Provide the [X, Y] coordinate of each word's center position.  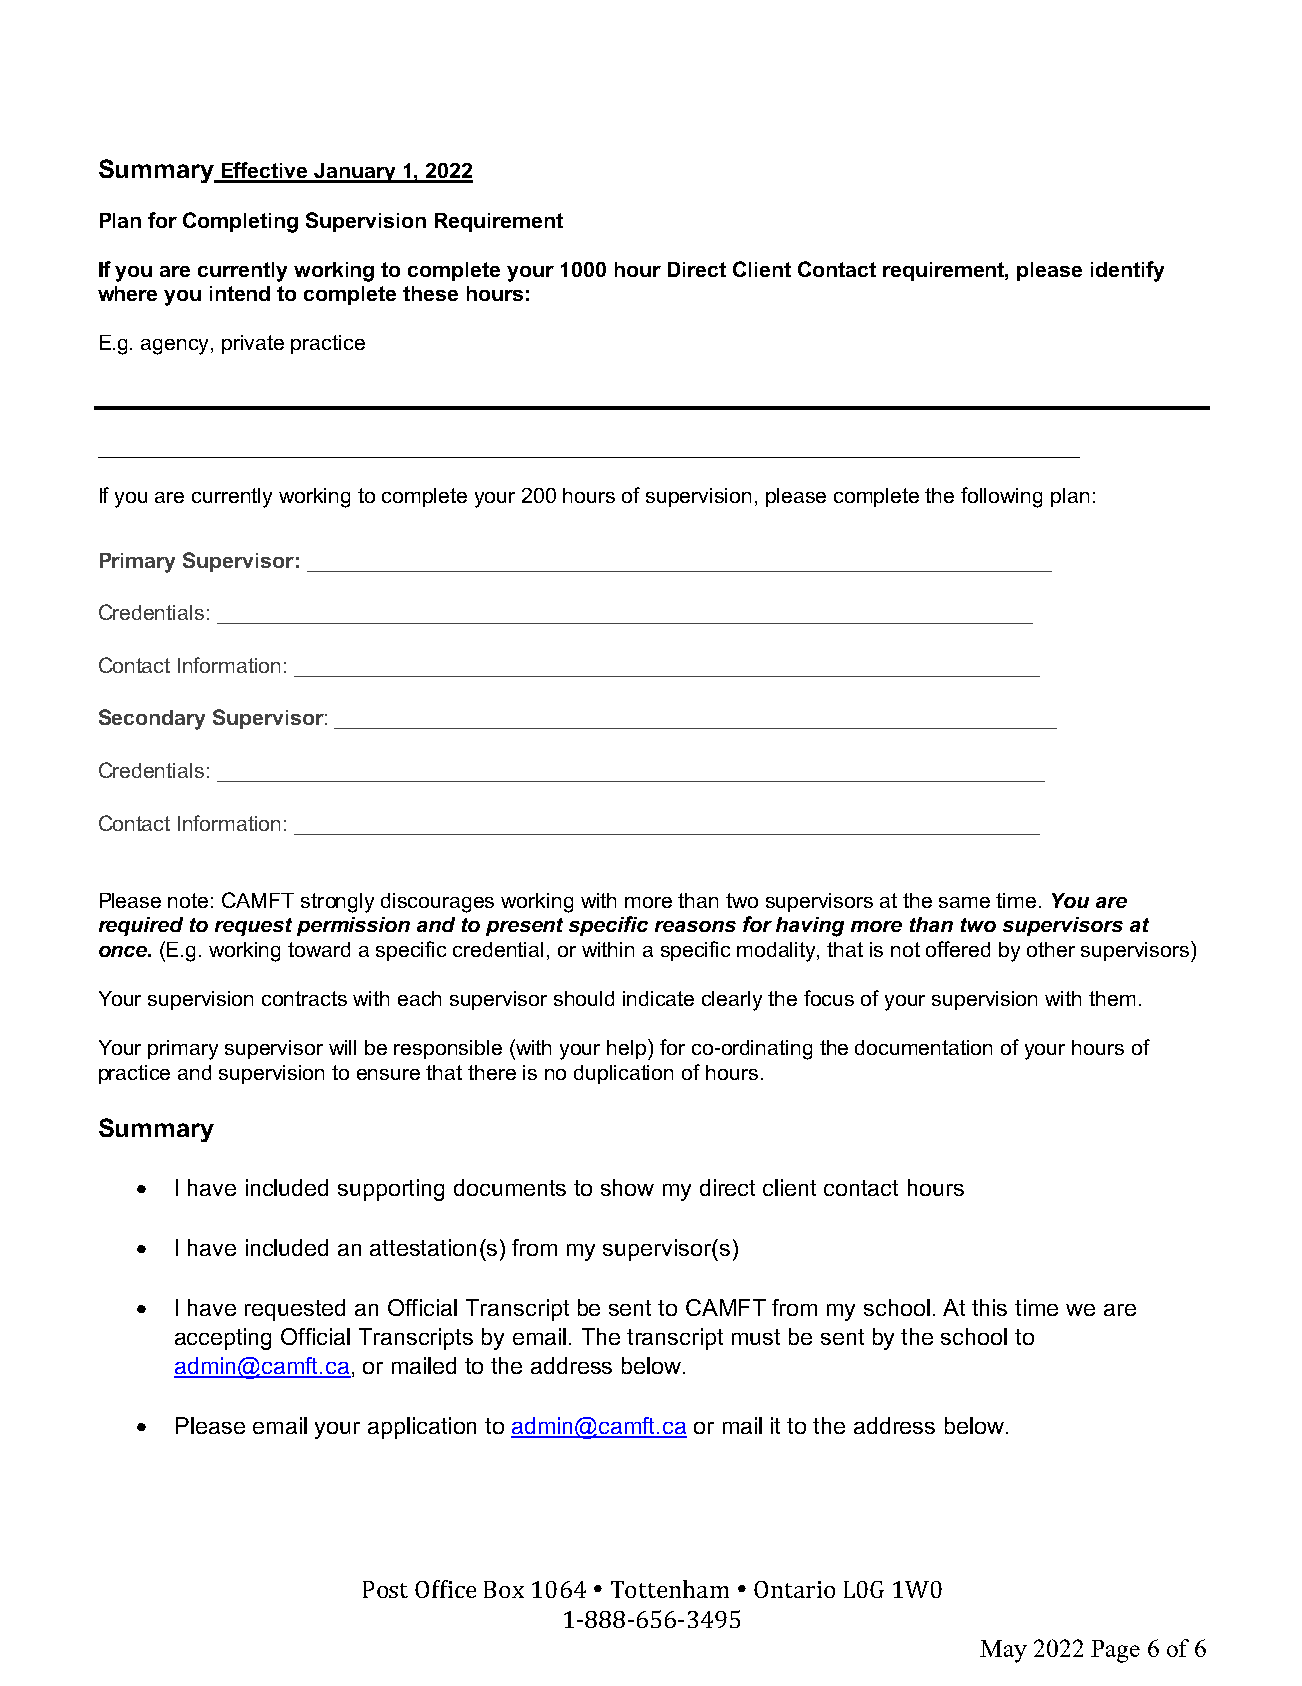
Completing [240, 222]
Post [385, 1589]
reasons [695, 926]
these [430, 293]
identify [1127, 271]
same [964, 902]
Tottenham [670, 1589]
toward [319, 949]
